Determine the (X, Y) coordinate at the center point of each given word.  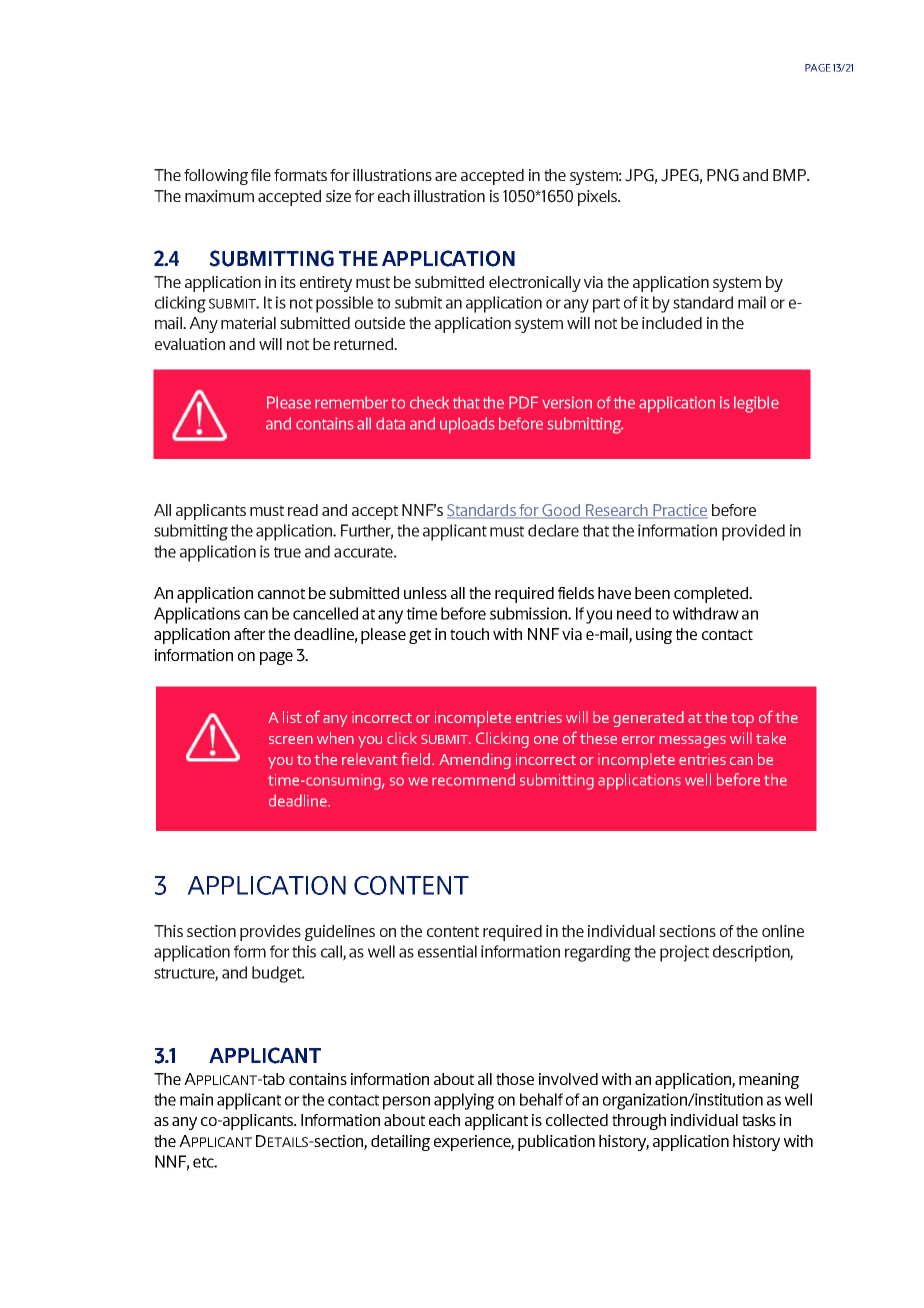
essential (447, 951)
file (261, 175)
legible (756, 404)
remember (351, 402)
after (249, 634)
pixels (599, 198)
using (654, 636)
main (196, 1099)
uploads (467, 425)
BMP (790, 175)
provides (270, 933)
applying (464, 1101)
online (783, 931)
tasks (759, 1120)
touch (469, 634)
